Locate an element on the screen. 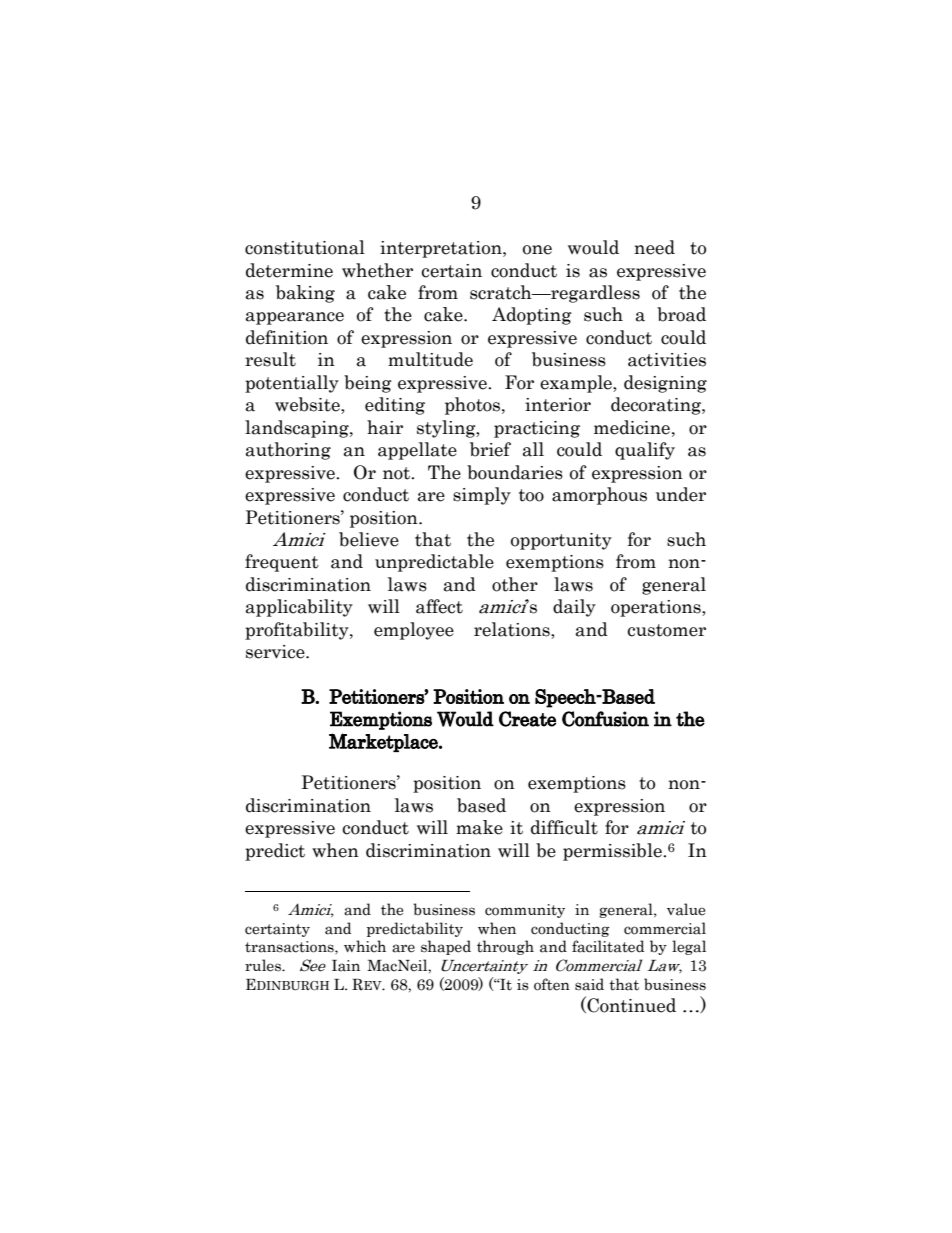  Confusion is located at coordinates (605, 719).
